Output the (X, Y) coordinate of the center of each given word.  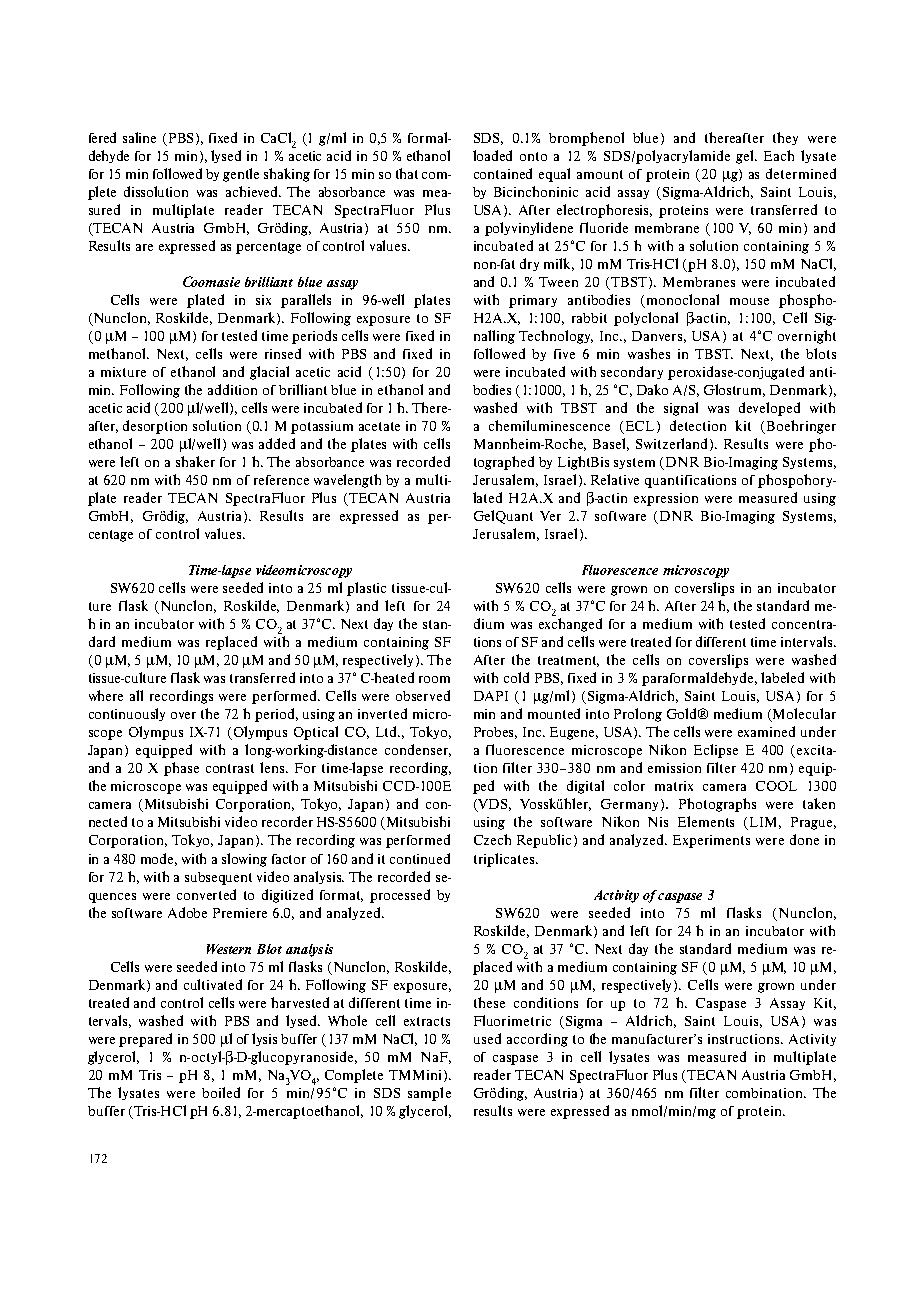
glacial (269, 373)
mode (159, 859)
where (106, 695)
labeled (782, 677)
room (434, 679)
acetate (379, 426)
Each (779, 155)
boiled (221, 1092)
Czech (492, 839)
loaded (492, 155)
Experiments (711, 841)
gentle (241, 175)
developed (769, 409)
